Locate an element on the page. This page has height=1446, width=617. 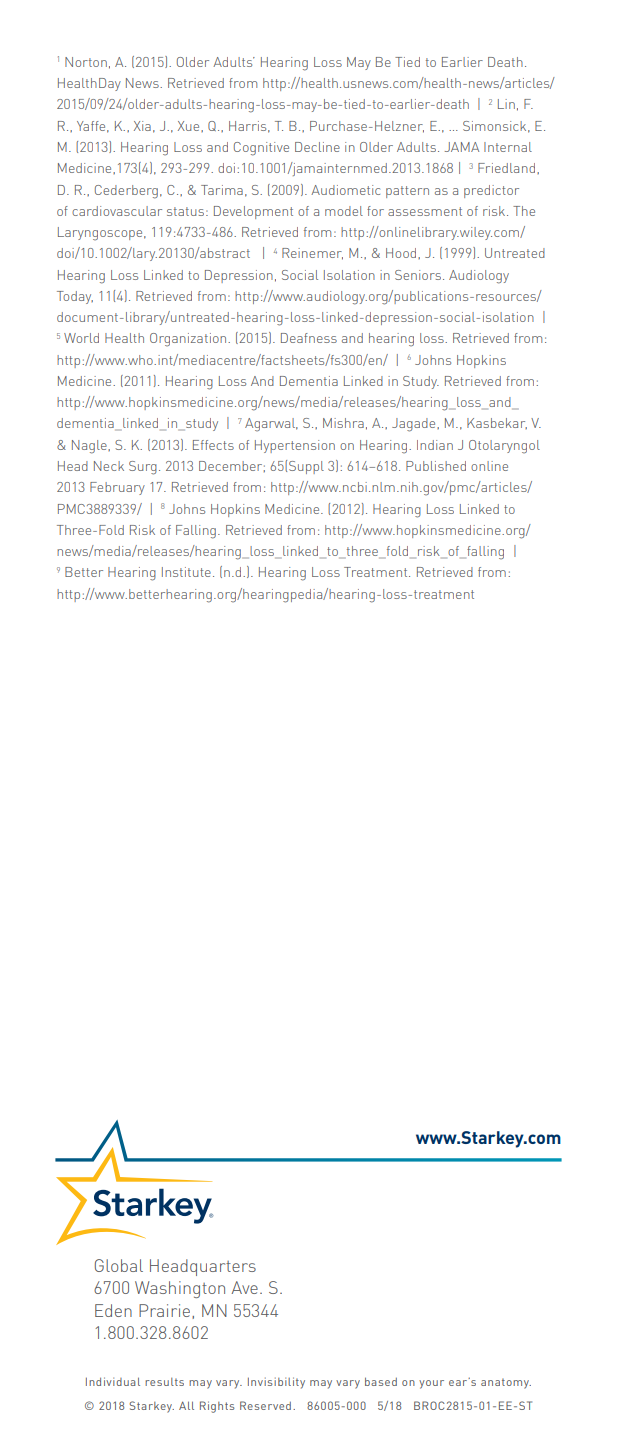
Decline is located at coordinates (317, 147).
